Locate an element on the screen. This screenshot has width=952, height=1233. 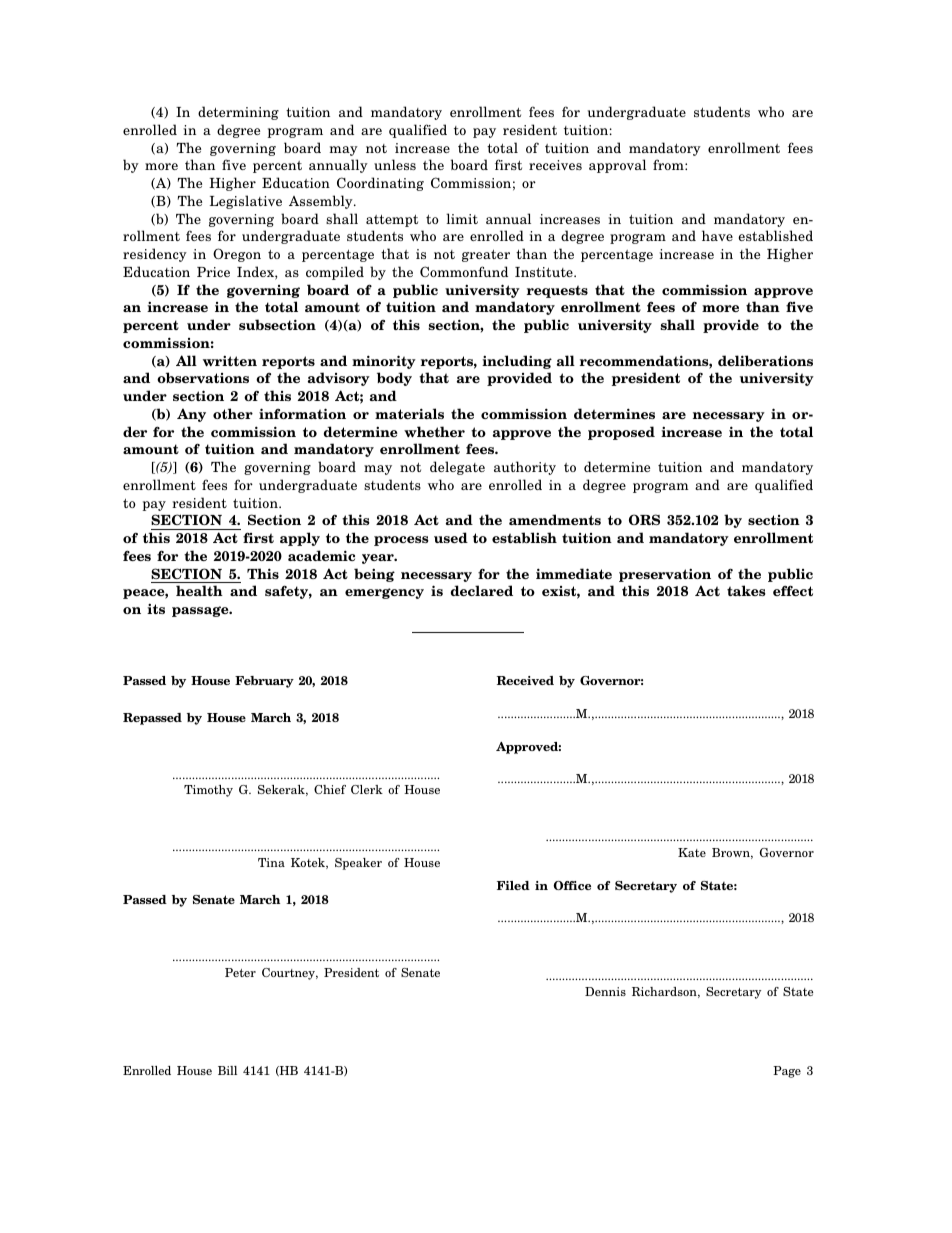
Bill is located at coordinates (227, 1070).
